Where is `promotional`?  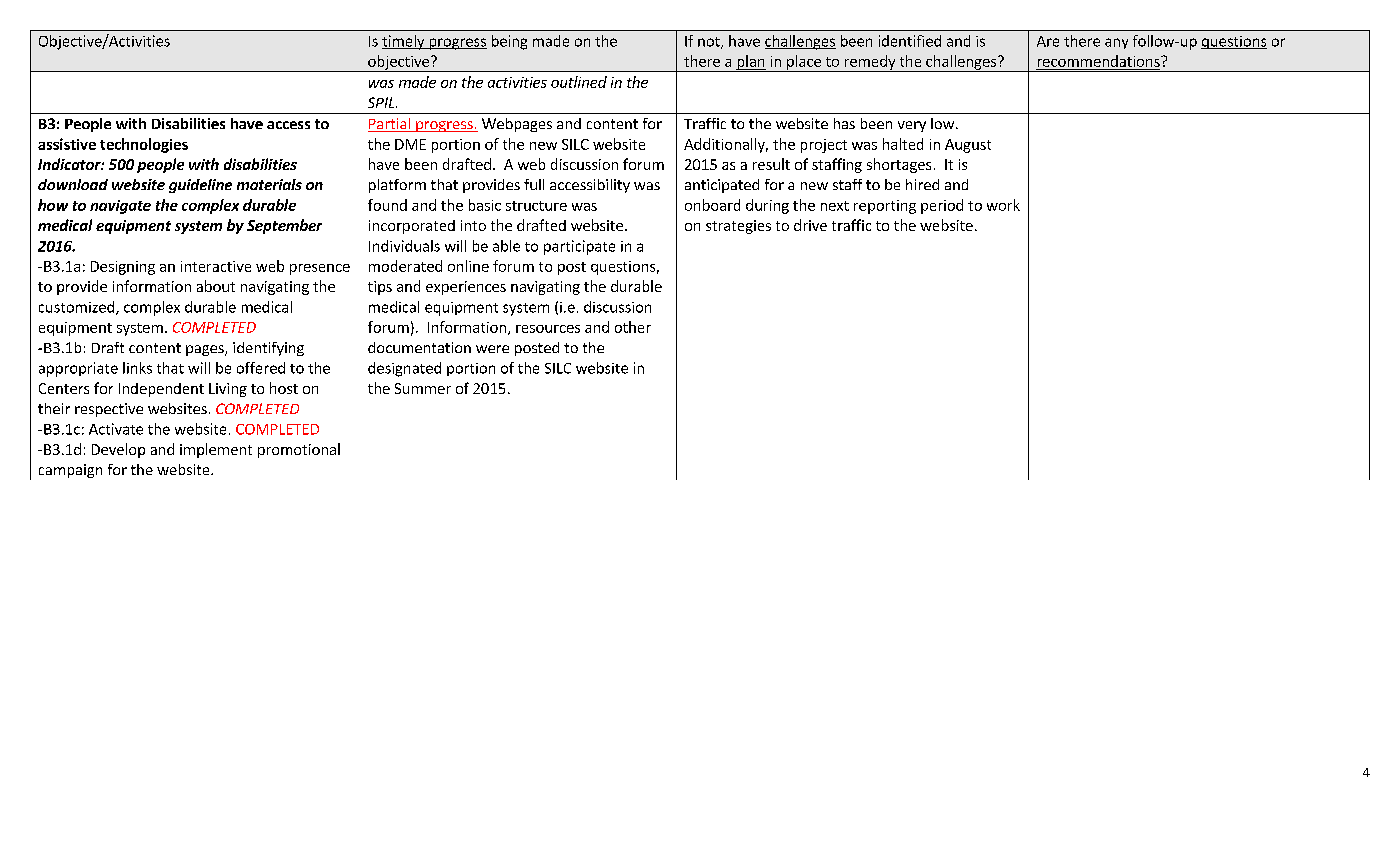
promotional is located at coordinates (299, 450).
